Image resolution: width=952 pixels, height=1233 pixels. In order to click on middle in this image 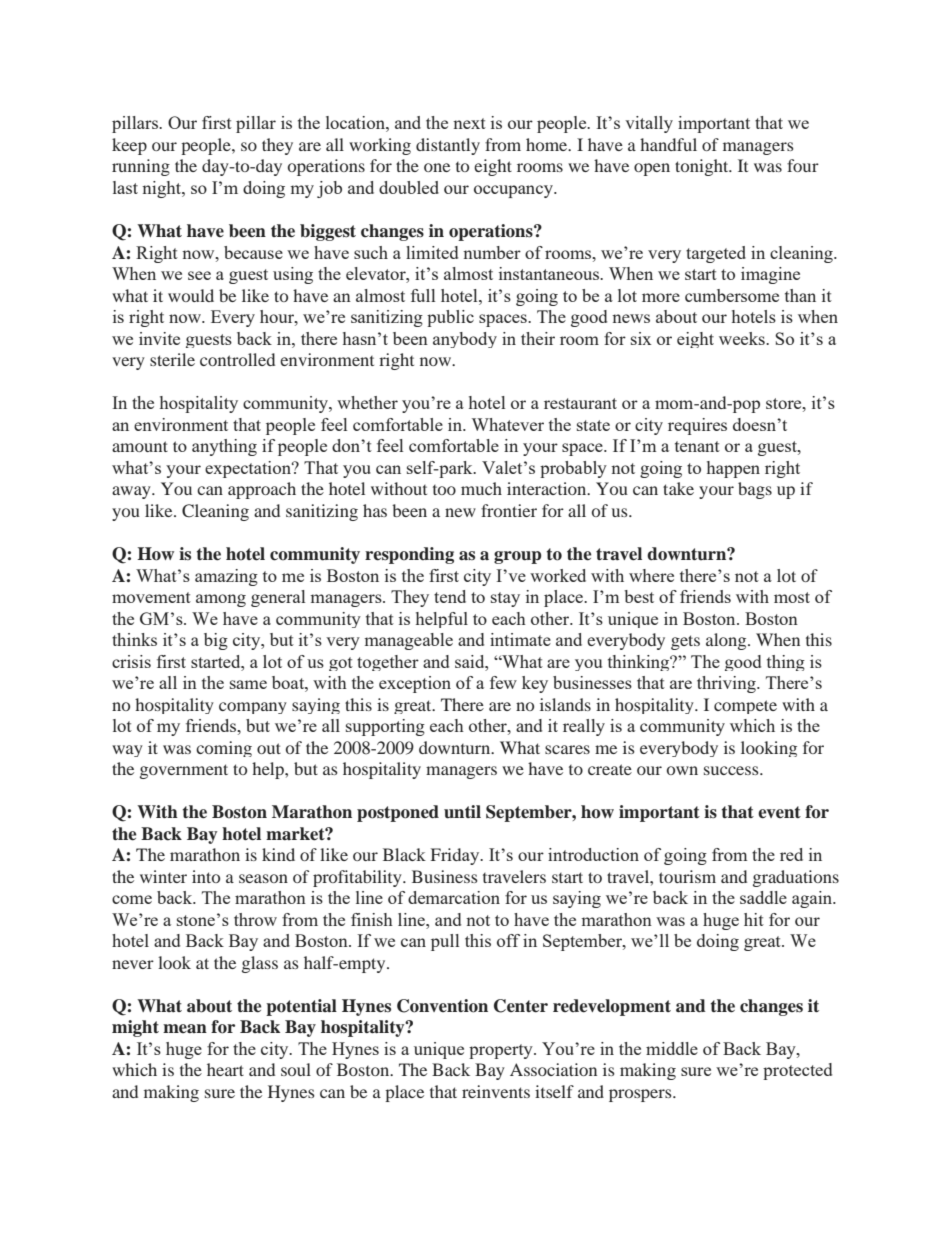, I will do `click(672, 1048)`.
